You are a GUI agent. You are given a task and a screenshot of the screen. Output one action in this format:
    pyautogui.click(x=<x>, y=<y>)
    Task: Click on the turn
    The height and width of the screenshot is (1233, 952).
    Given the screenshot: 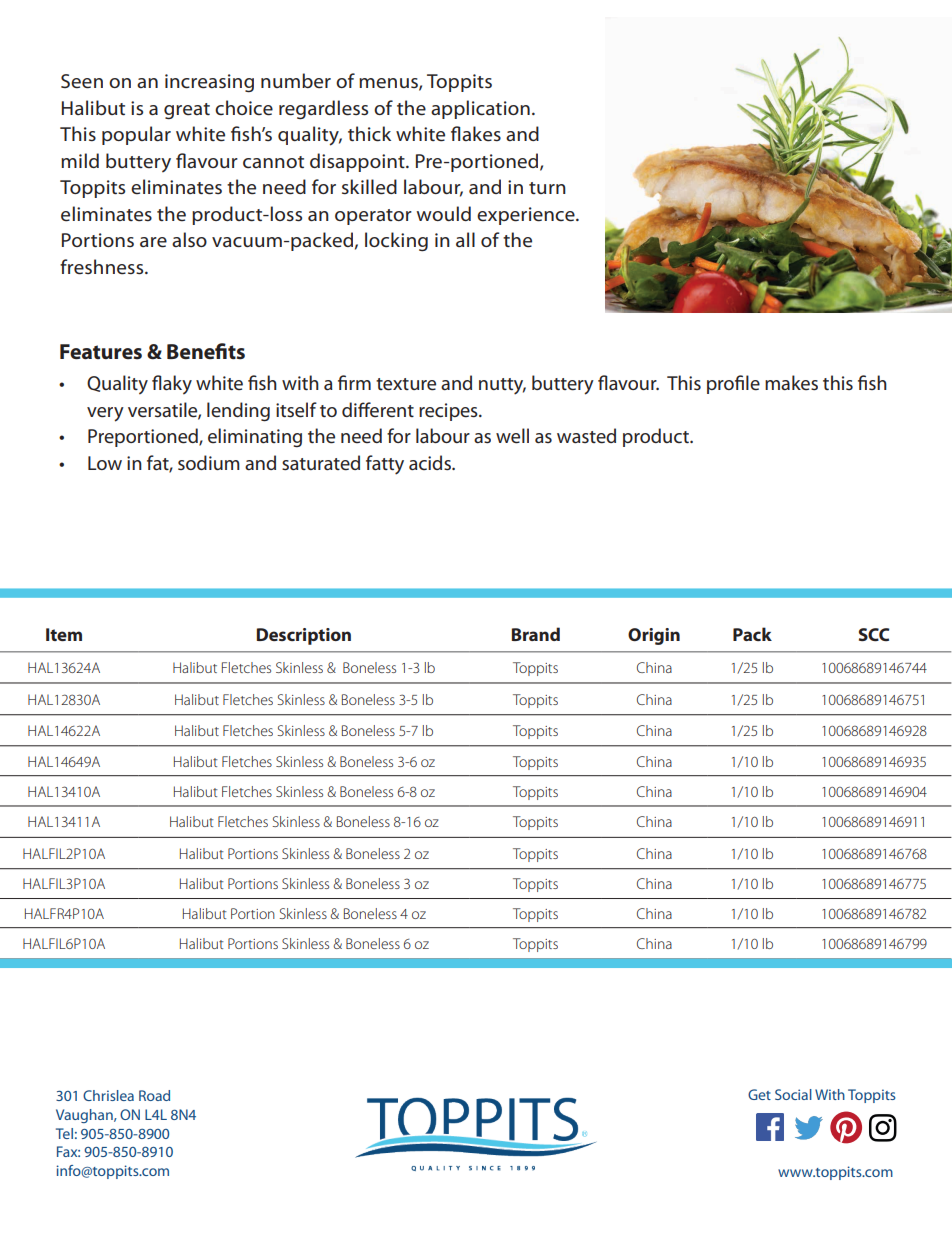 What is the action you would take?
    pyautogui.click(x=547, y=188)
